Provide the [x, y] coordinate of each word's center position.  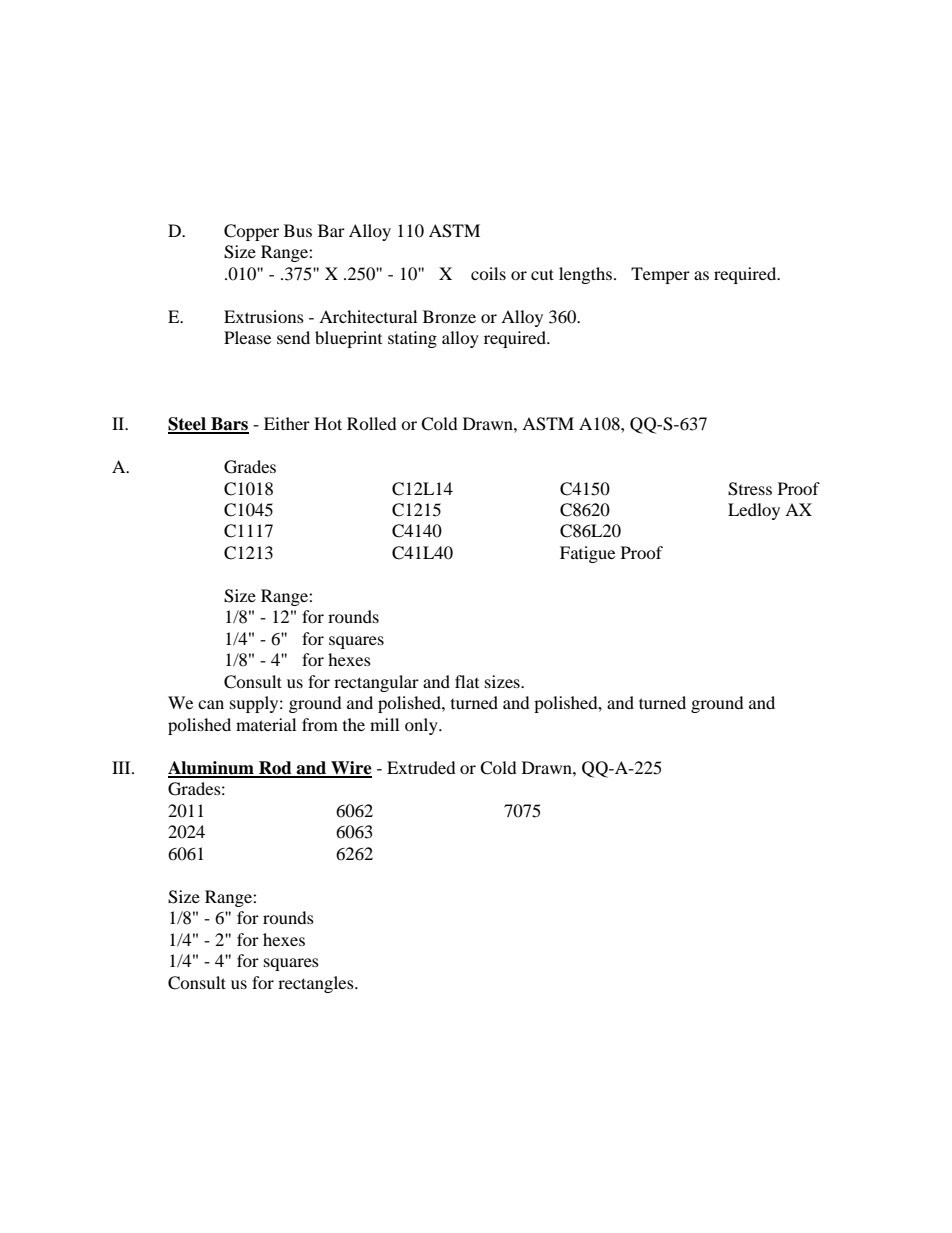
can [211, 704]
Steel [188, 425]
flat [467, 681]
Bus [298, 230]
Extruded [421, 767]
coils [488, 273]
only [422, 726]
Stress [750, 489]
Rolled [372, 423]
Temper [660, 275]
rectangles [317, 984]
